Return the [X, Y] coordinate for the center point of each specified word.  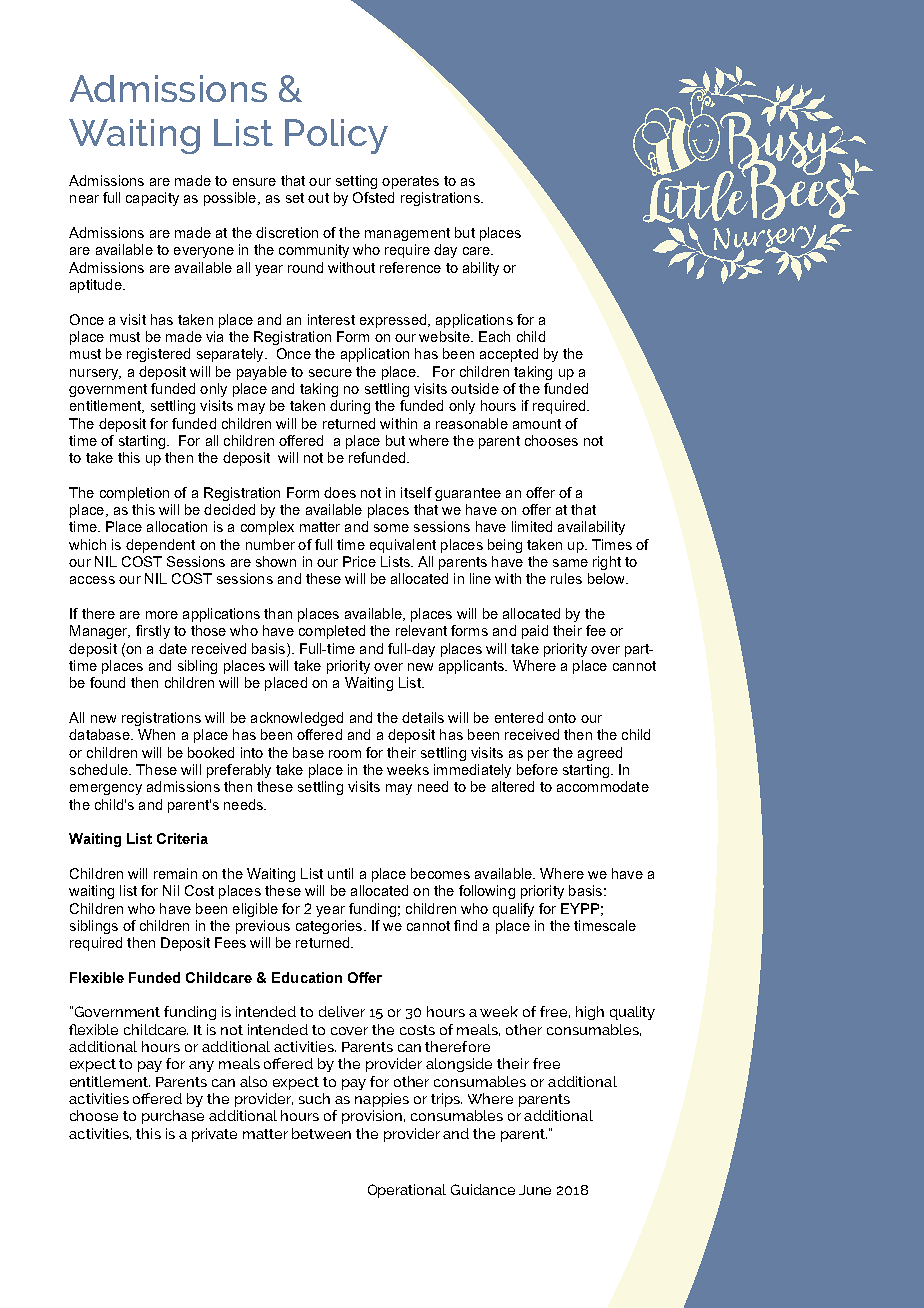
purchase [173, 1117]
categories [330, 927]
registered [158, 355]
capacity [152, 199]
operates [410, 182]
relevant [421, 630]
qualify [513, 910]
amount [537, 424]
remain [175, 873]
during [350, 407]
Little [695, 196]
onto [562, 718]
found [107, 682]
